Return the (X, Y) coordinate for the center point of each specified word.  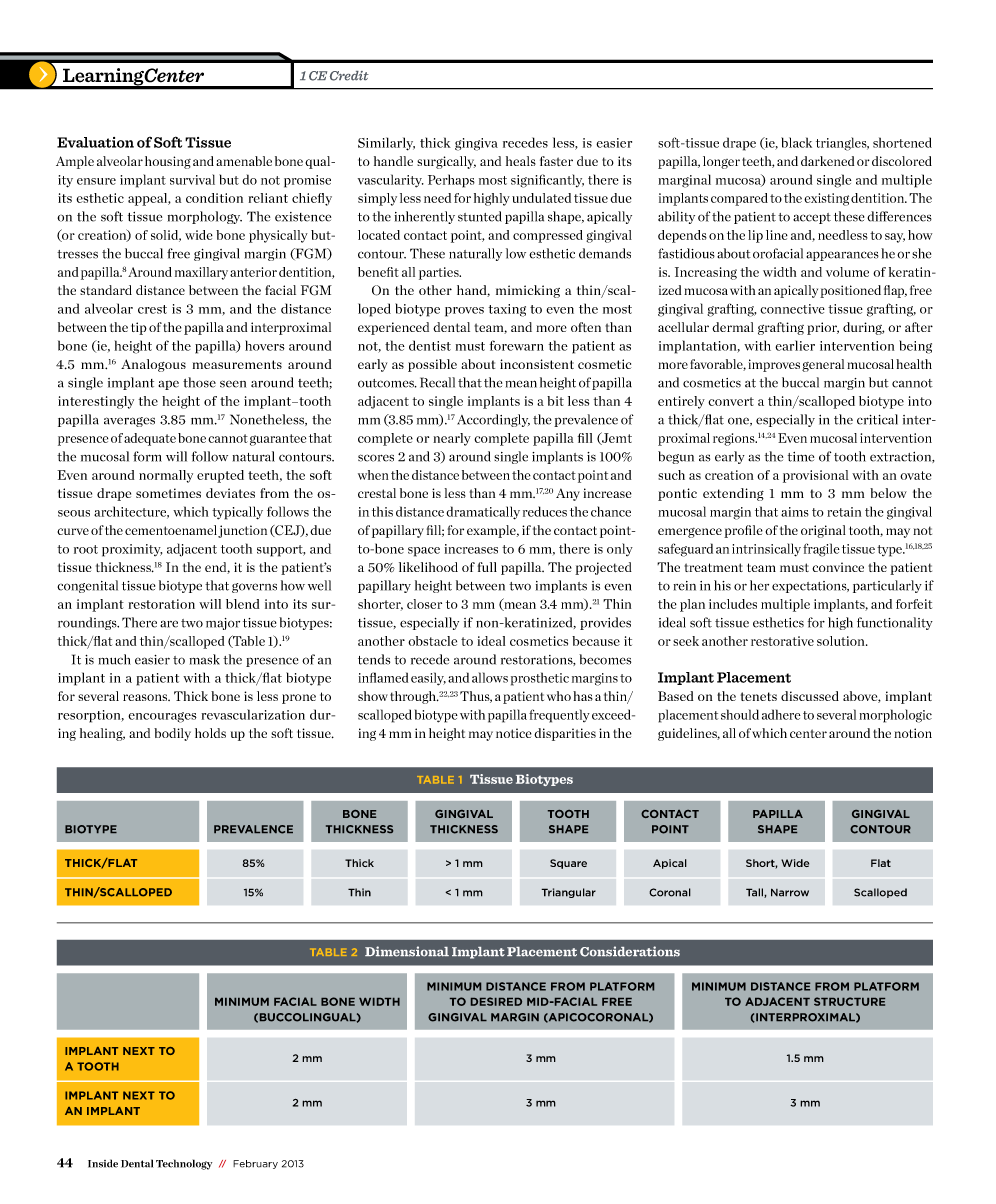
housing (168, 162)
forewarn (517, 345)
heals (521, 161)
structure (849, 1001)
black (796, 142)
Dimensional (407, 951)
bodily (172, 734)
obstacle (432, 641)
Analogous (153, 365)
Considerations (630, 951)
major (223, 624)
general (823, 365)
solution (842, 641)
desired (496, 1001)
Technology (184, 1164)
